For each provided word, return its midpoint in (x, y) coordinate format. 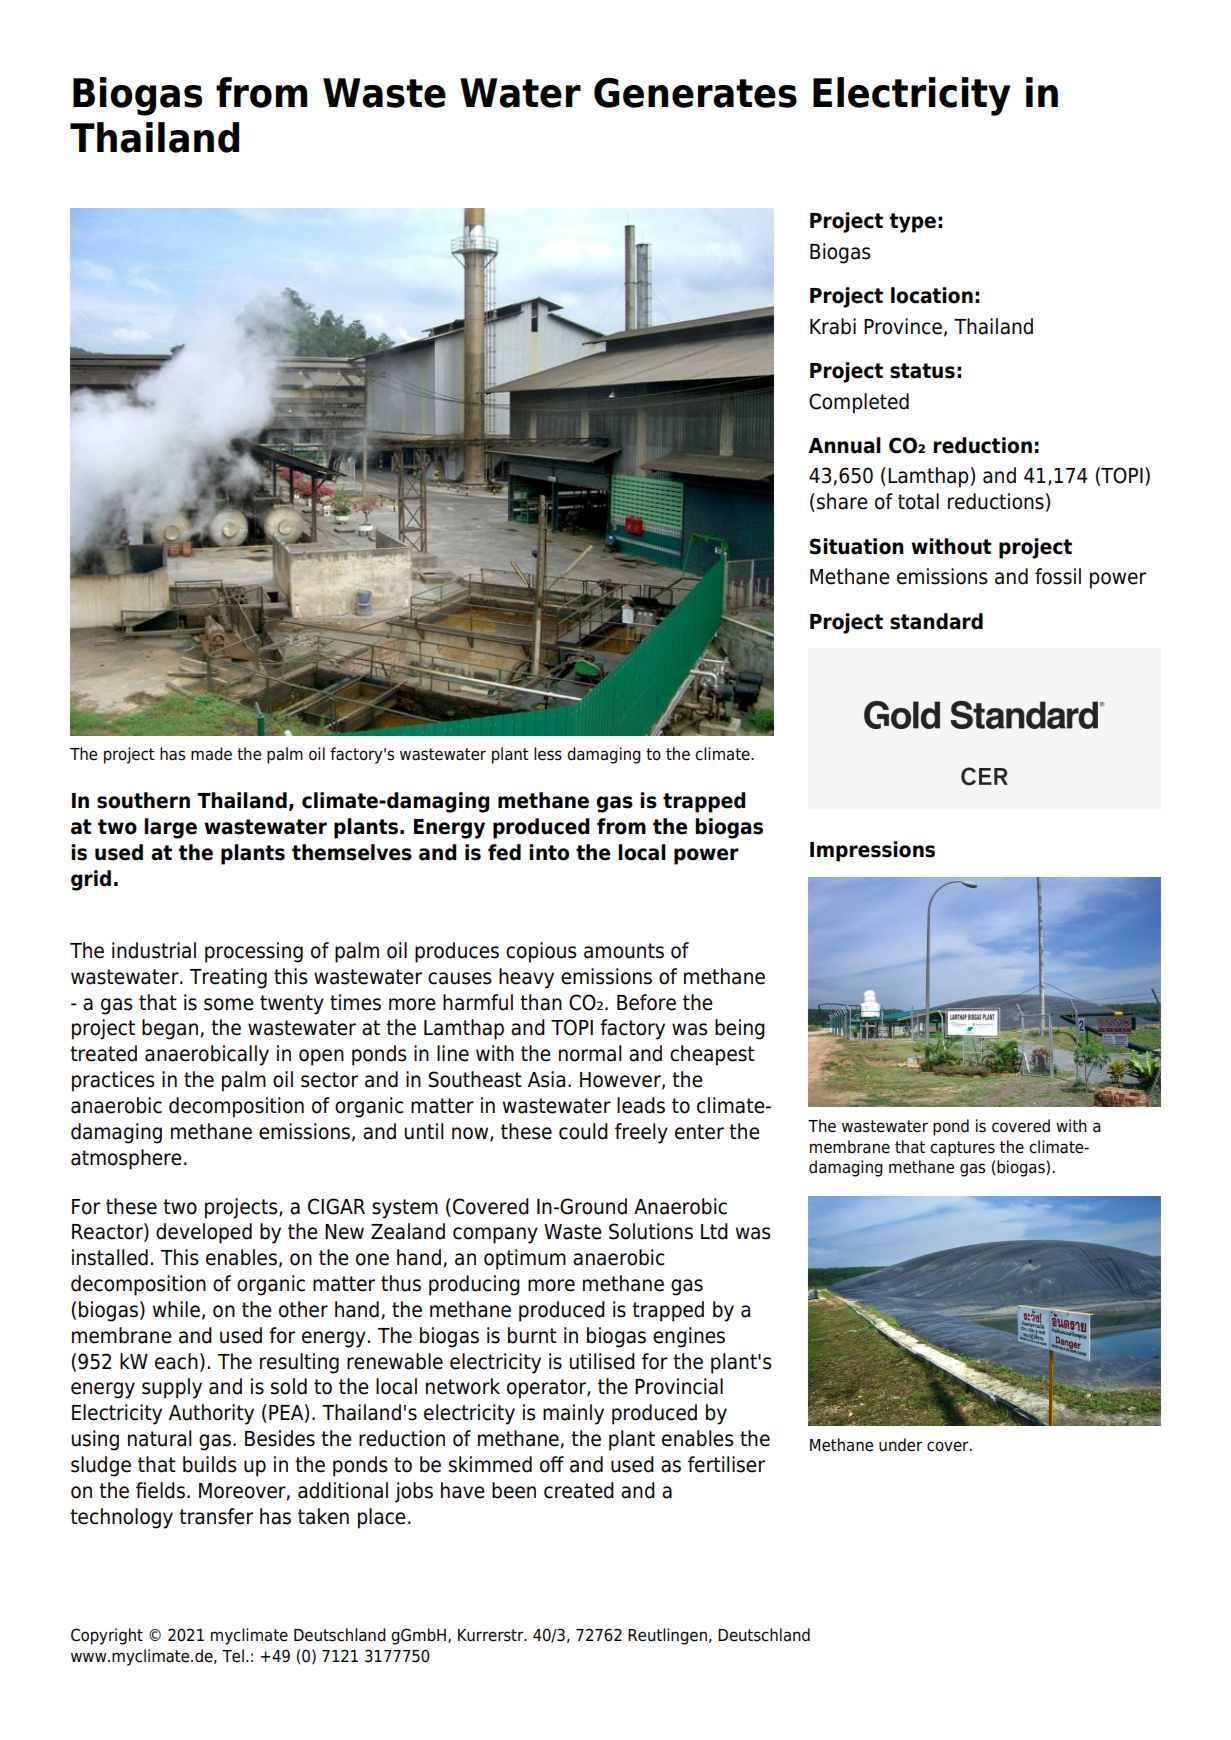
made (211, 754)
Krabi (833, 326)
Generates (695, 93)
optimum (525, 1259)
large (170, 828)
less (548, 754)
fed (504, 852)
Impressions (872, 851)
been (514, 1490)
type (912, 223)
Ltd (714, 1231)
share (842, 501)
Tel (233, 1656)
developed (204, 1233)
